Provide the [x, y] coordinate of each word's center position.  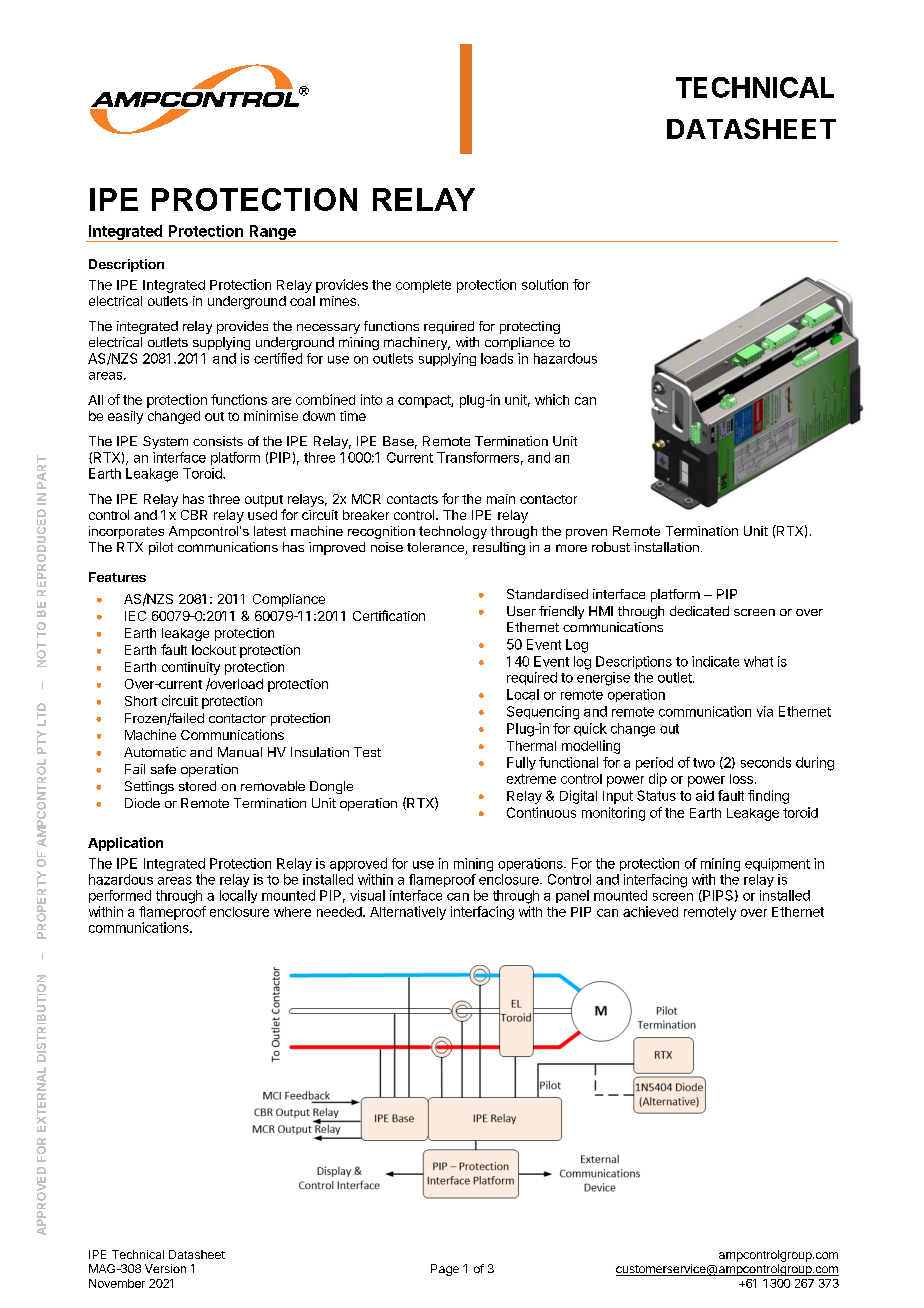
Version [165, 1268]
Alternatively [408, 913]
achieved [650, 911]
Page [445, 1270]
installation [666, 547]
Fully [521, 763]
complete [423, 286]
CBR [194, 515]
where [292, 912]
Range [272, 233]
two [704, 763]
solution [545, 284]
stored [197, 786]
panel [572, 896]
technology [453, 532]
